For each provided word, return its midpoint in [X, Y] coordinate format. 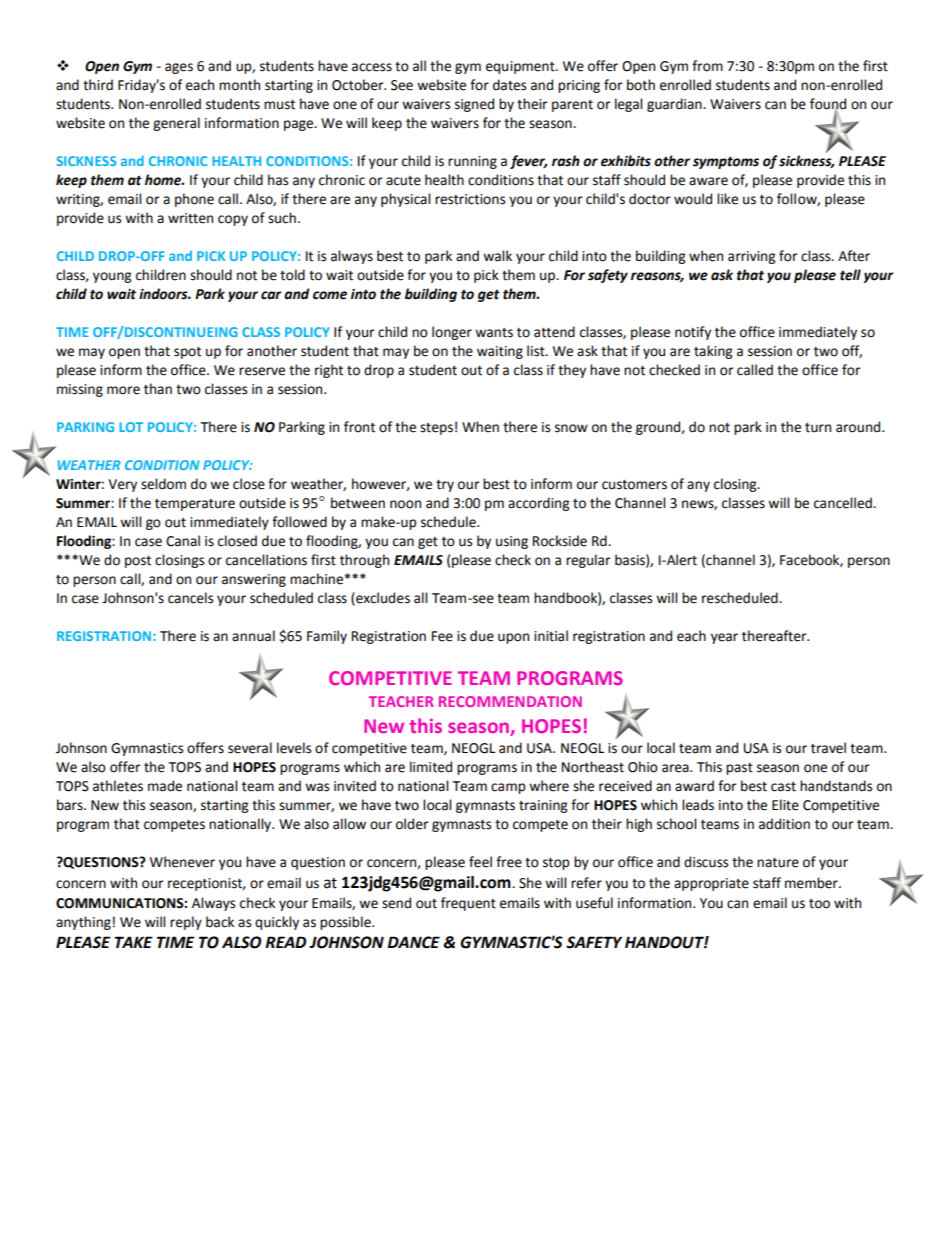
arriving [751, 257]
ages [179, 68]
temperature [195, 505]
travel [828, 748]
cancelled [844, 503]
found [828, 104]
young [112, 277]
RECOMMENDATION [510, 701]
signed [474, 105]
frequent [468, 904]
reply [186, 923]
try [445, 486]
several [250, 748]
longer [452, 333]
